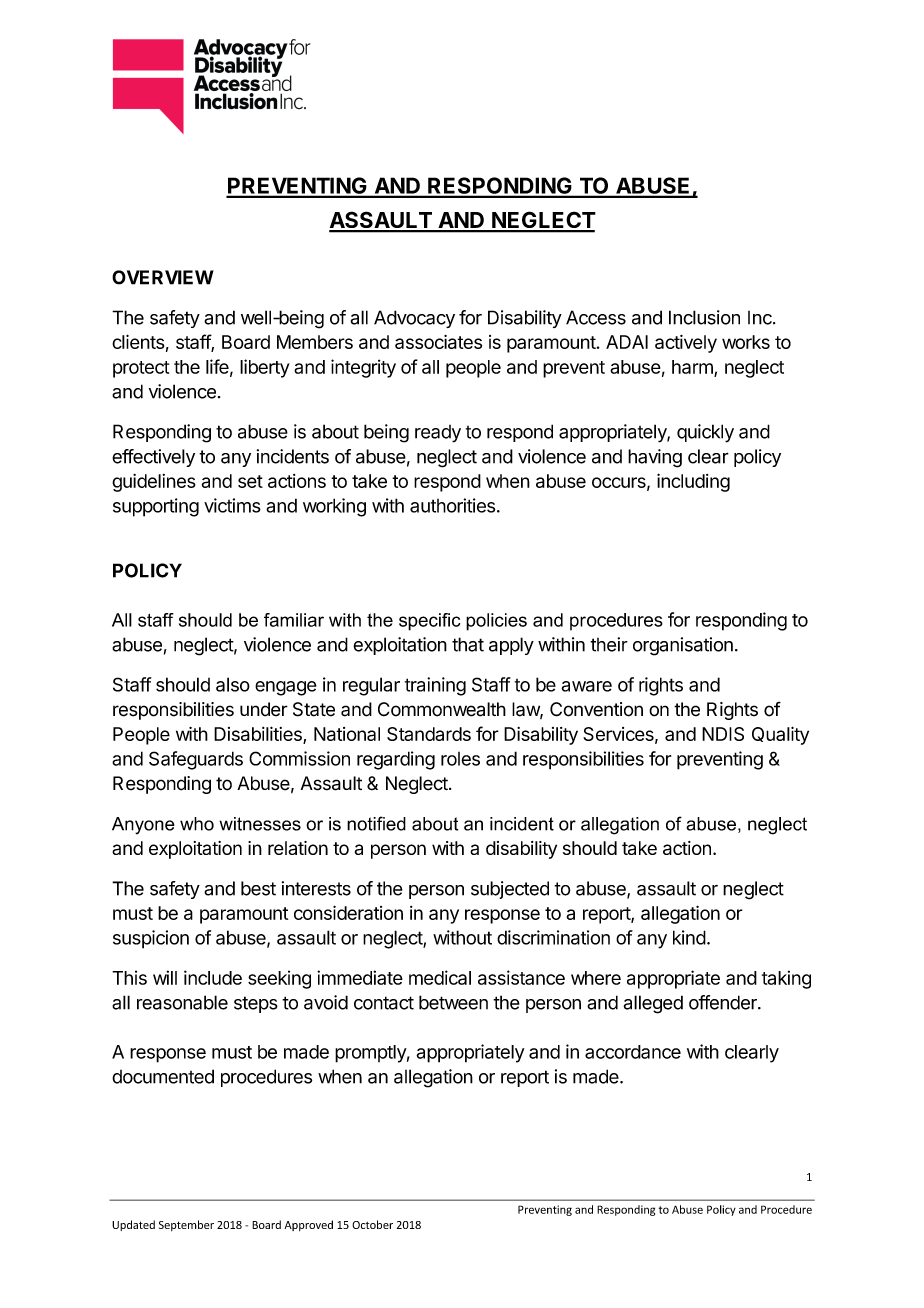  What do you see at coordinates (372, 1224) in the document?
I see `October` at bounding box center [372, 1224].
